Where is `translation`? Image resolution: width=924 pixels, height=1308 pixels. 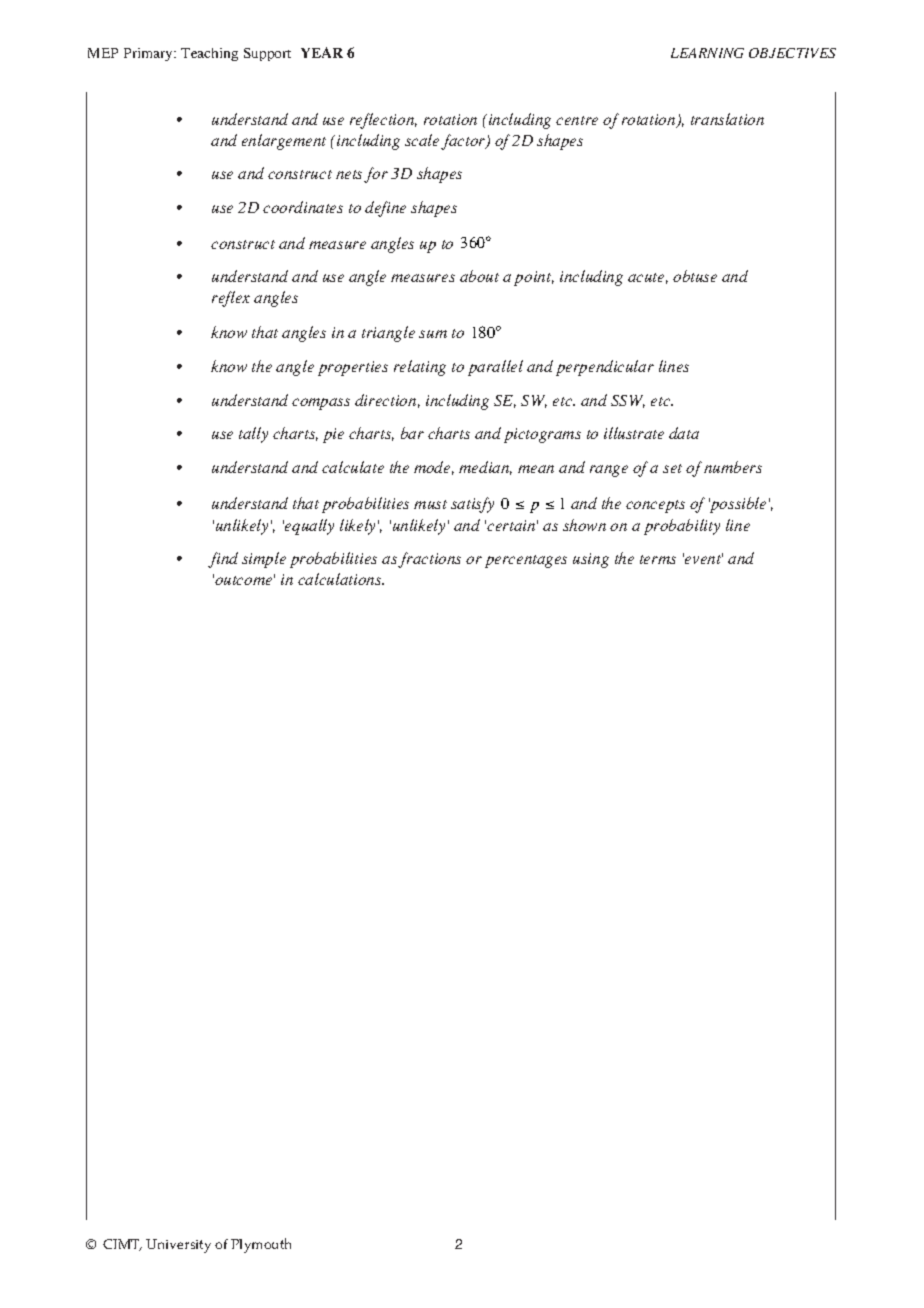 translation is located at coordinates (727, 119).
